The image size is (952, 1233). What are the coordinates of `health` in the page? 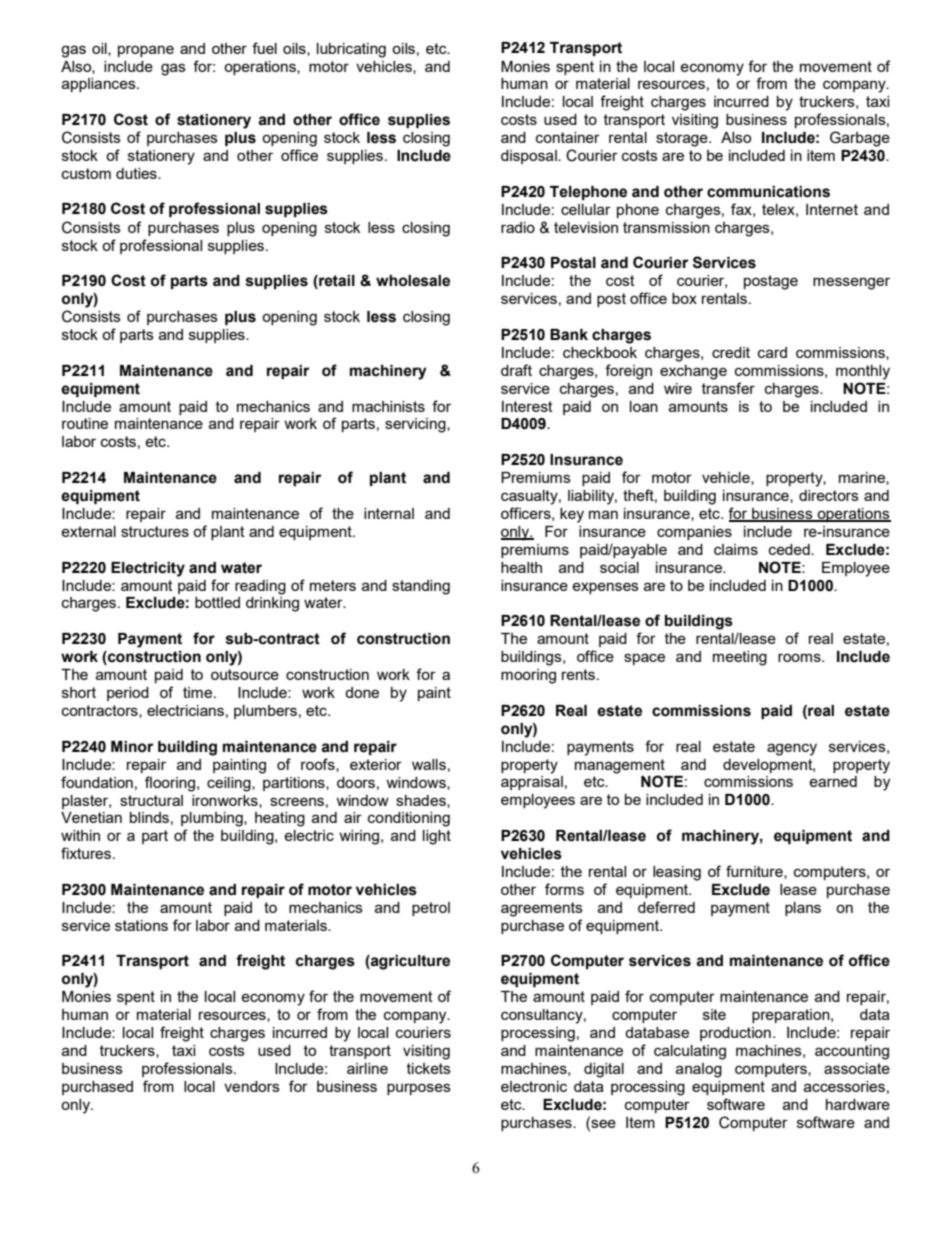 It's located at (521, 567).
